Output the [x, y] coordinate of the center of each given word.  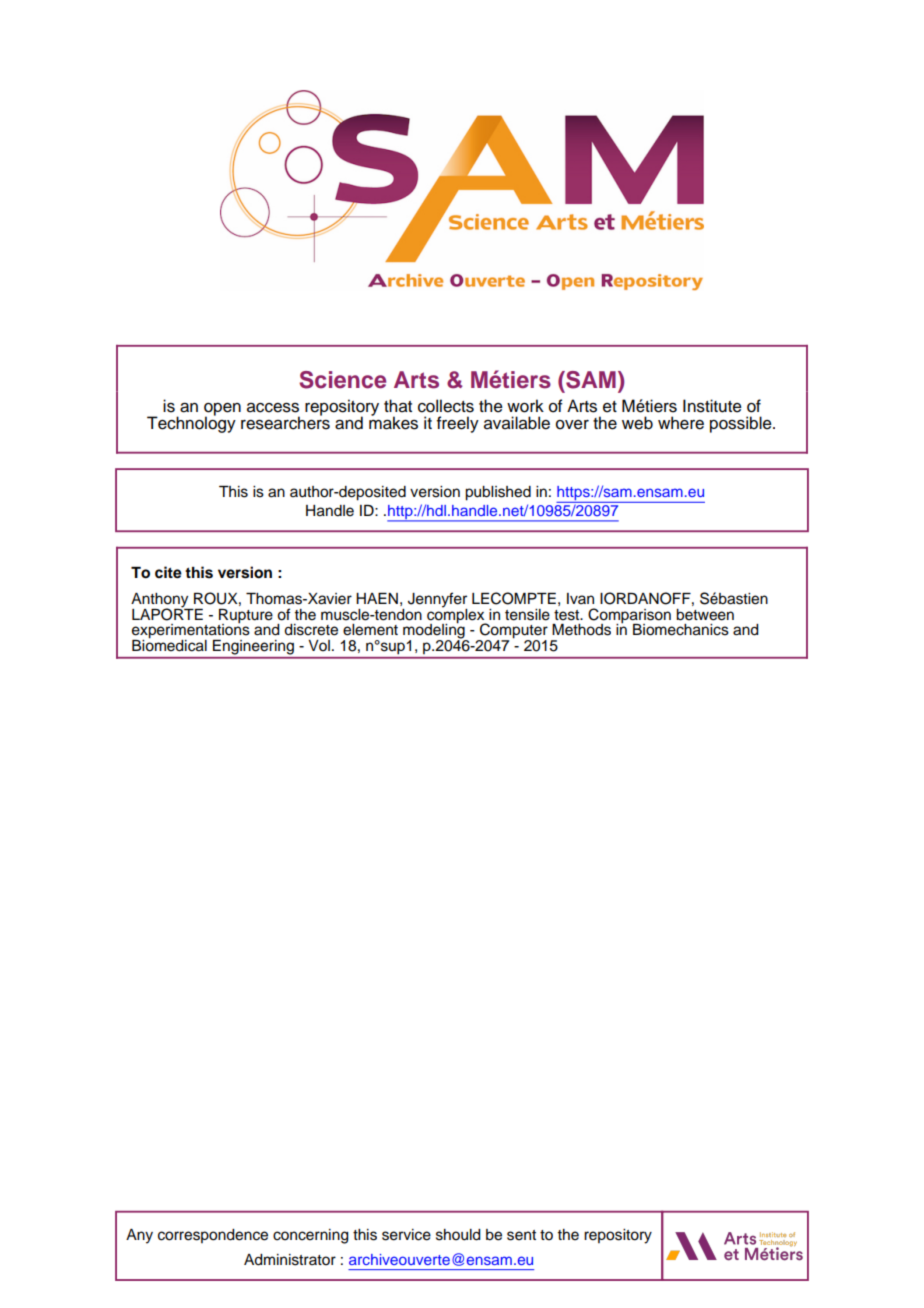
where [681, 423]
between [705, 615]
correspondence [213, 1236]
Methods [581, 630]
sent [521, 1235]
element [370, 630]
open [222, 410]
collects [446, 406]
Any [139, 1236]
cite [168, 572]
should [458, 1235]
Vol [319, 646]
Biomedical [169, 644]
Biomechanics [681, 630]
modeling [435, 631]
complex [457, 615]
